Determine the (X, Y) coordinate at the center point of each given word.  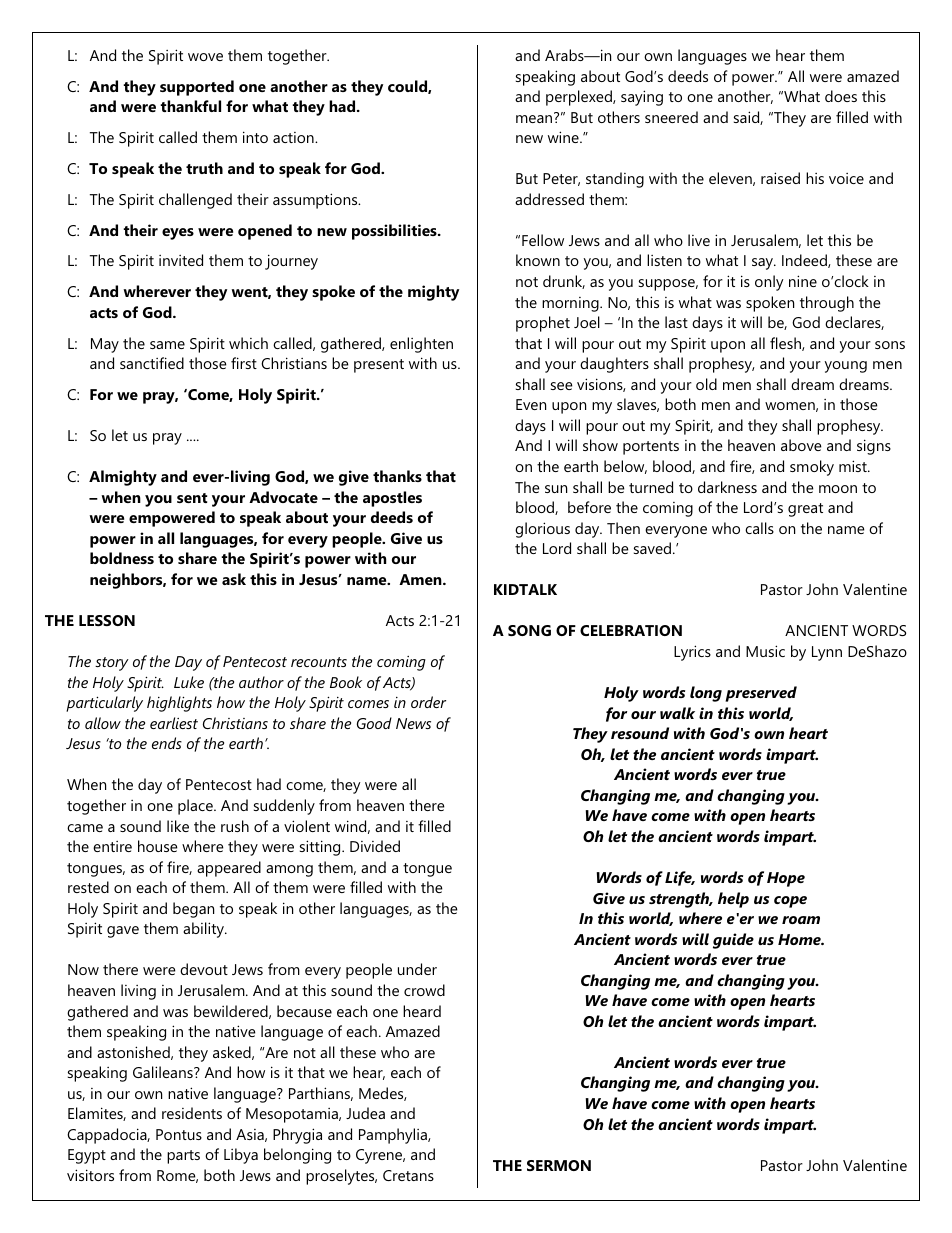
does (841, 96)
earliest (174, 723)
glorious (542, 530)
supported (197, 88)
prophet (543, 324)
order (428, 702)
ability (205, 930)
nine (803, 281)
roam (801, 920)
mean (535, 118)
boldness (122, 558)
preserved (761, 694)
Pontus (179, 1134)
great (805, 510)
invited (181, 260)
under (417, 969)
